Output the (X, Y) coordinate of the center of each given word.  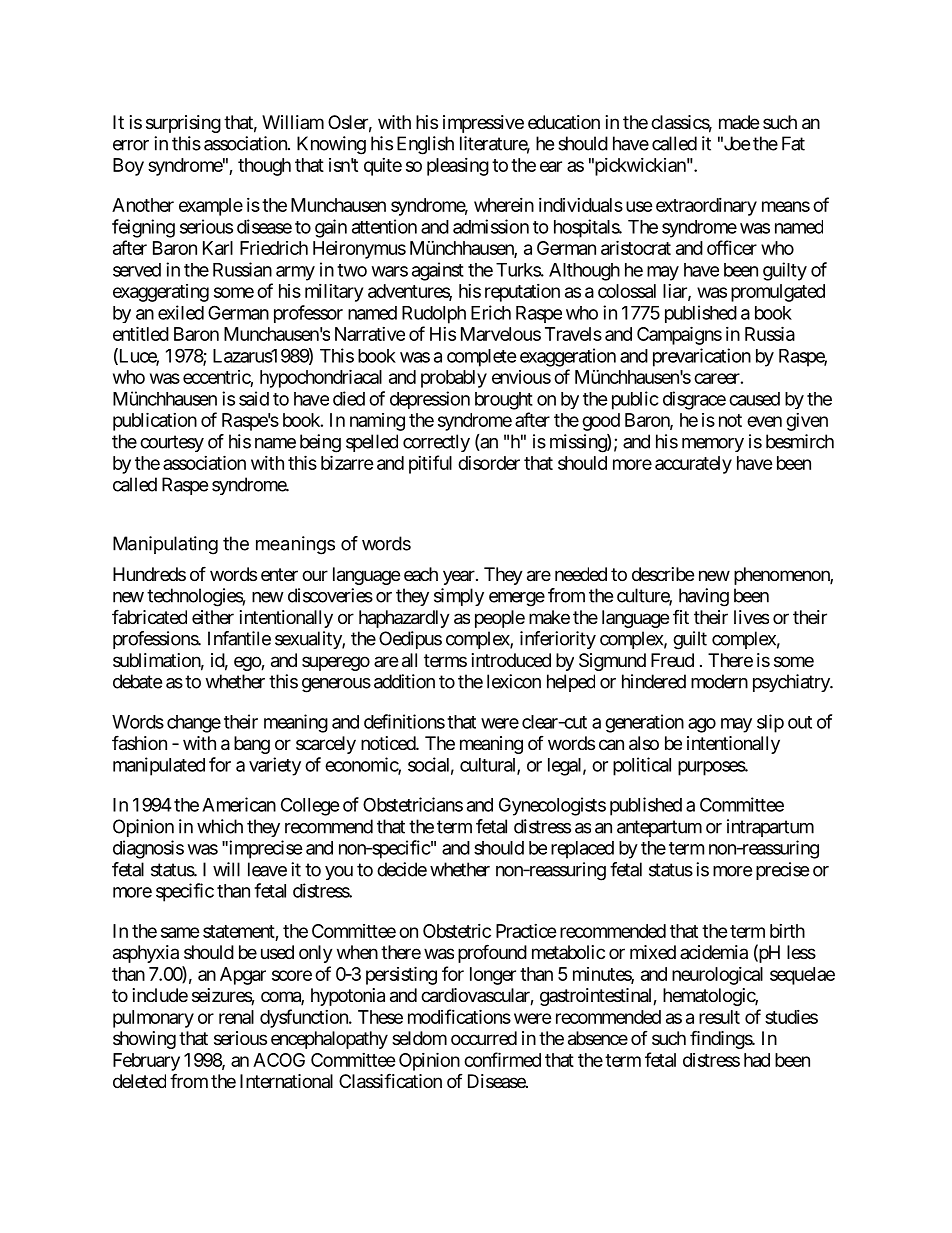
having (704, 597)
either (213, 617)
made (739, 122)
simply (459, 597)
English (425, 145)
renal (236, 1017)
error (131, 145)
